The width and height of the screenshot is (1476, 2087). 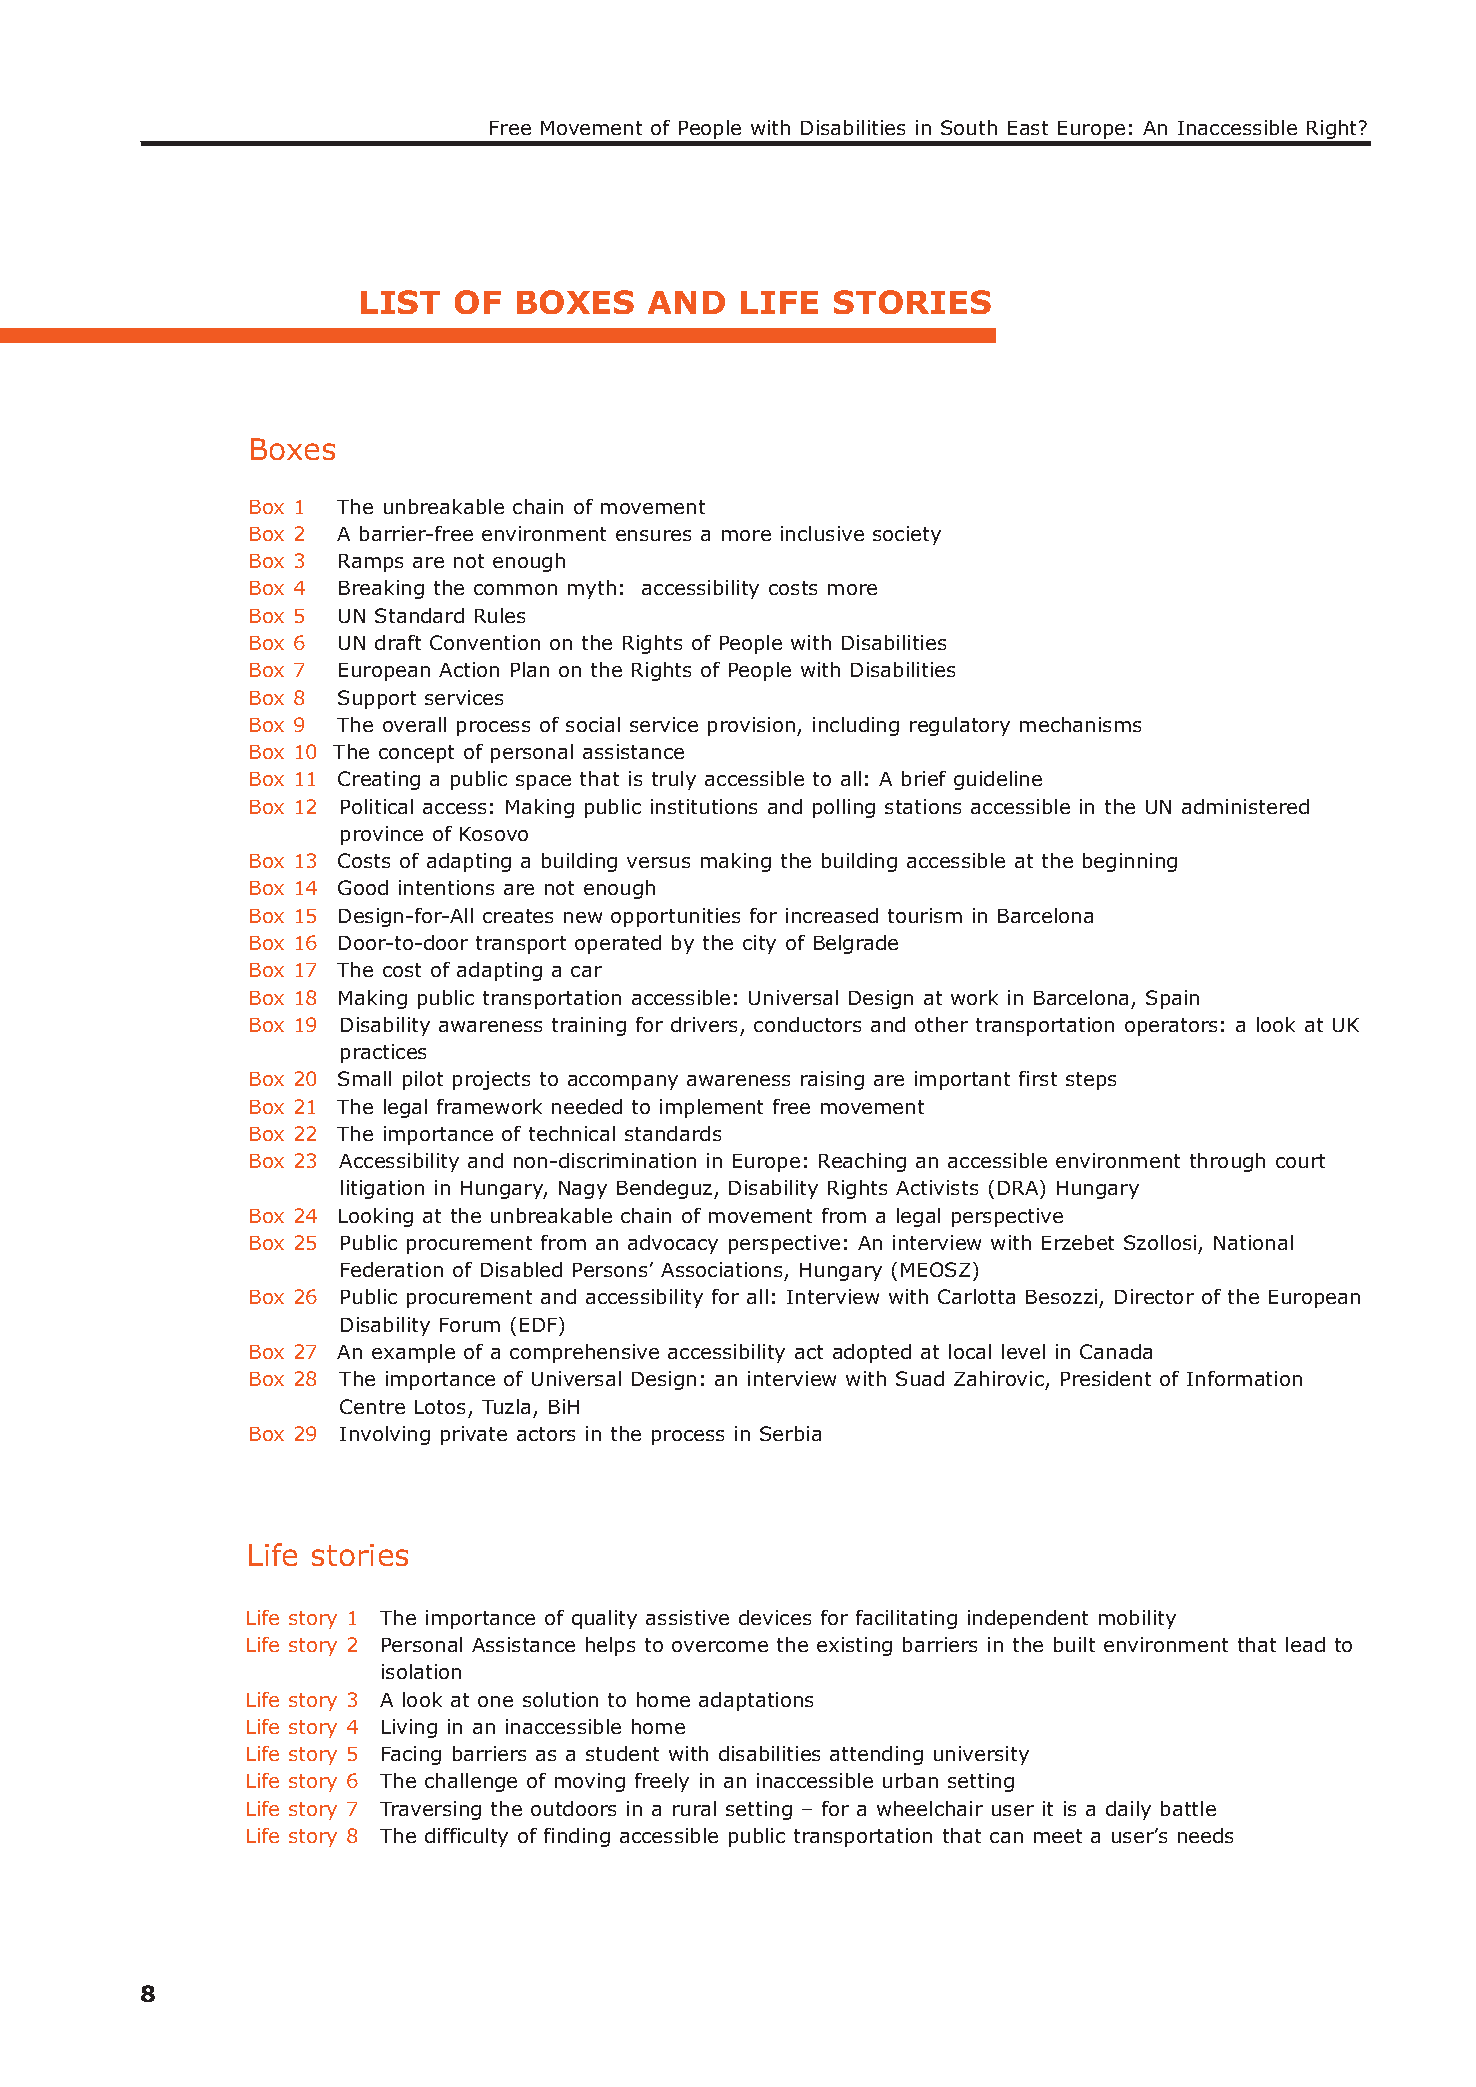 I want to click on Reaching, so click(x=862, y=1162).
